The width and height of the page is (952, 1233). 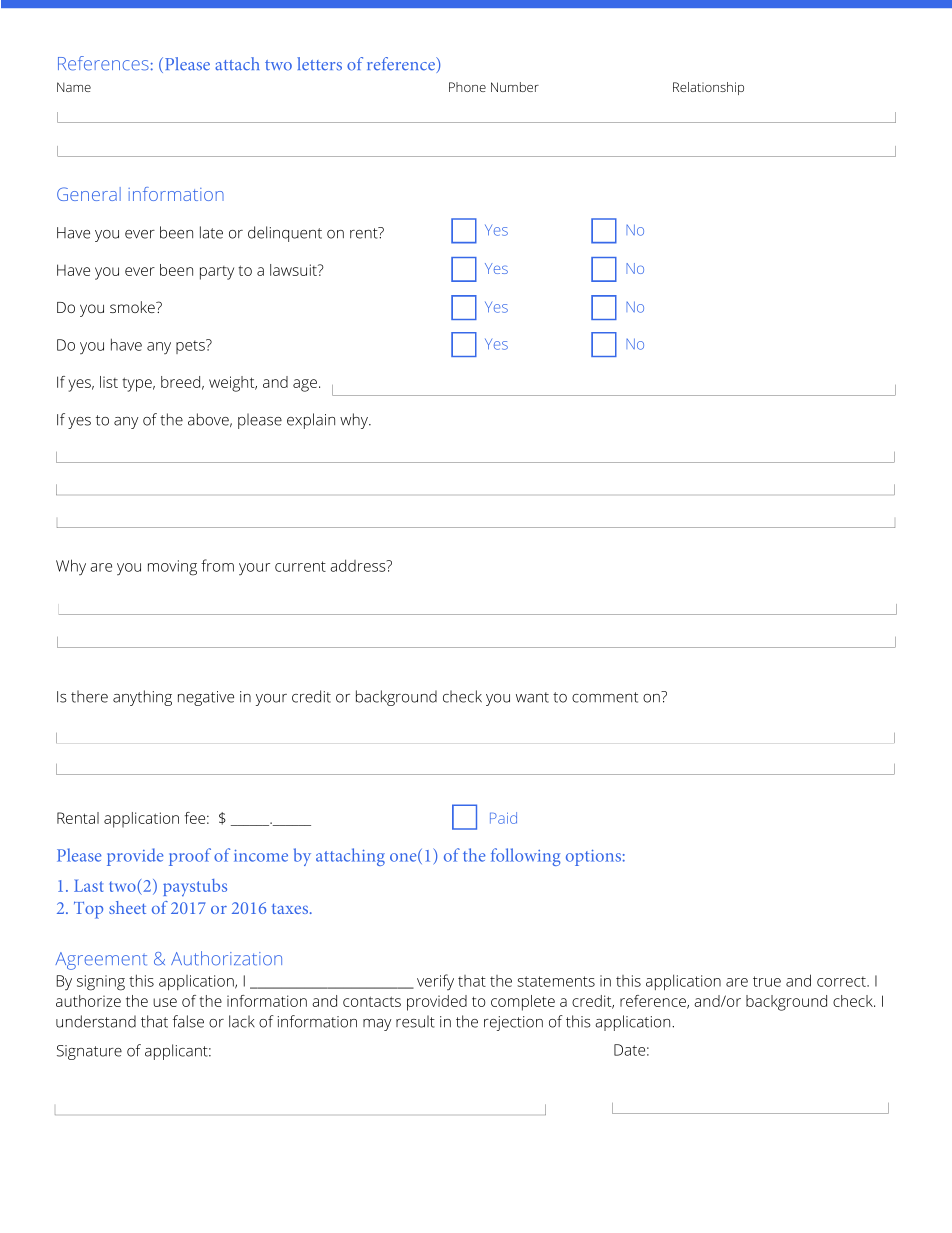 What do you see at coordinates (526, 857) in the page?
I see `following` at bounding box center [526, 857].
